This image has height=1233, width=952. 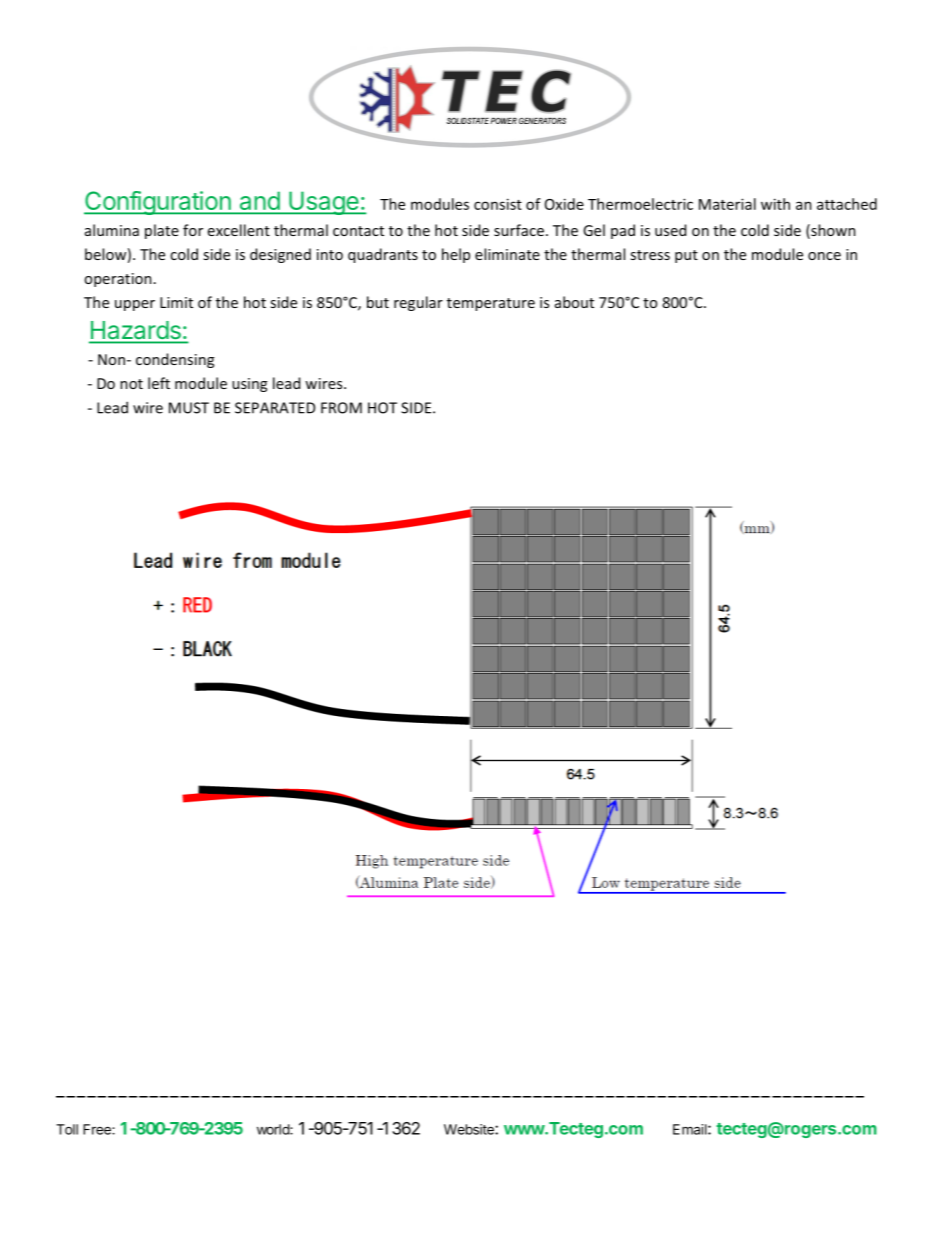 I want to click on MUST, so click(x=189, y=408).
